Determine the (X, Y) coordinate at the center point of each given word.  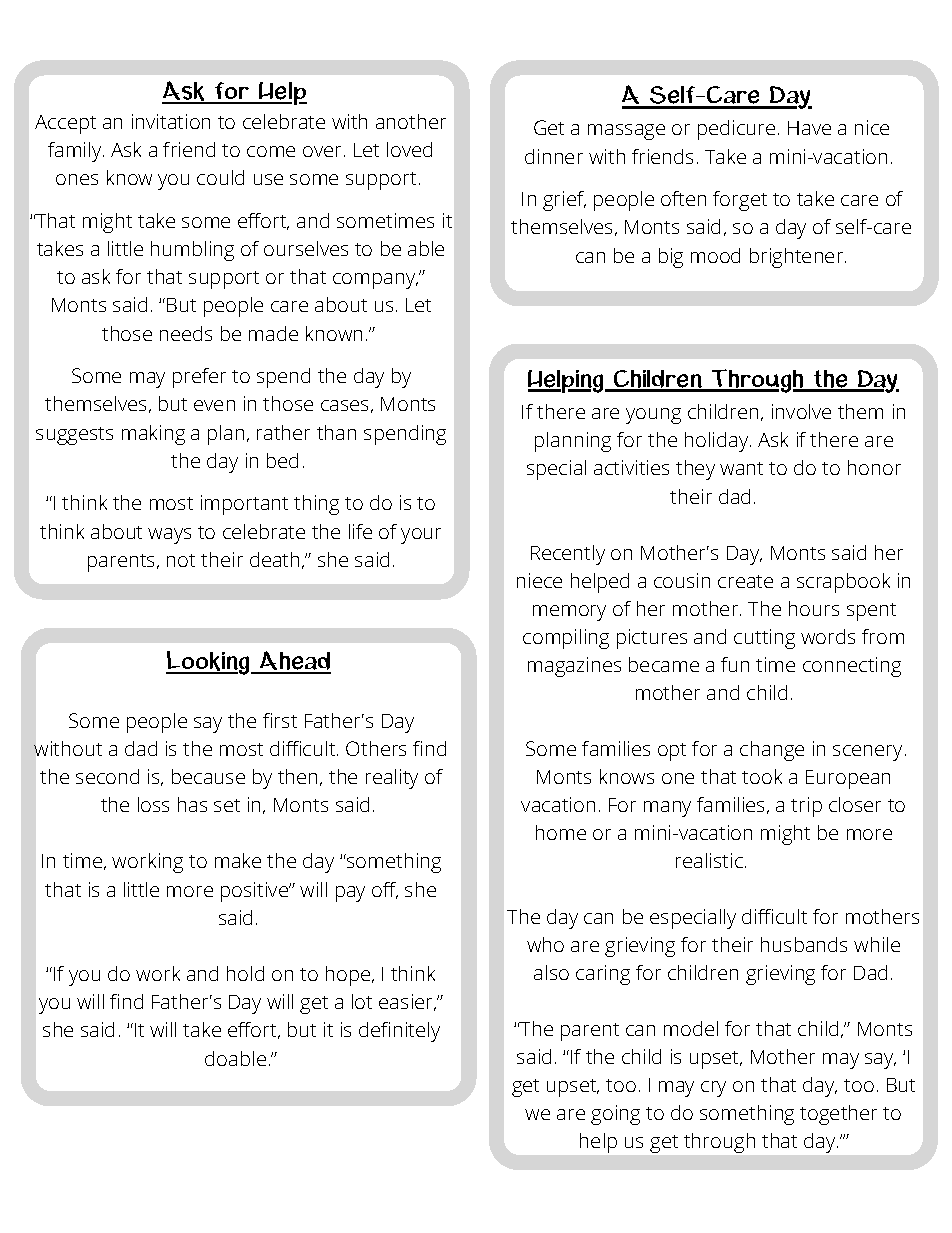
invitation (171, 121)
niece (539, 580)
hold (245, 973)
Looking (209, 663)
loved (409, 149)
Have (809, 128)
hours (814, 608)
